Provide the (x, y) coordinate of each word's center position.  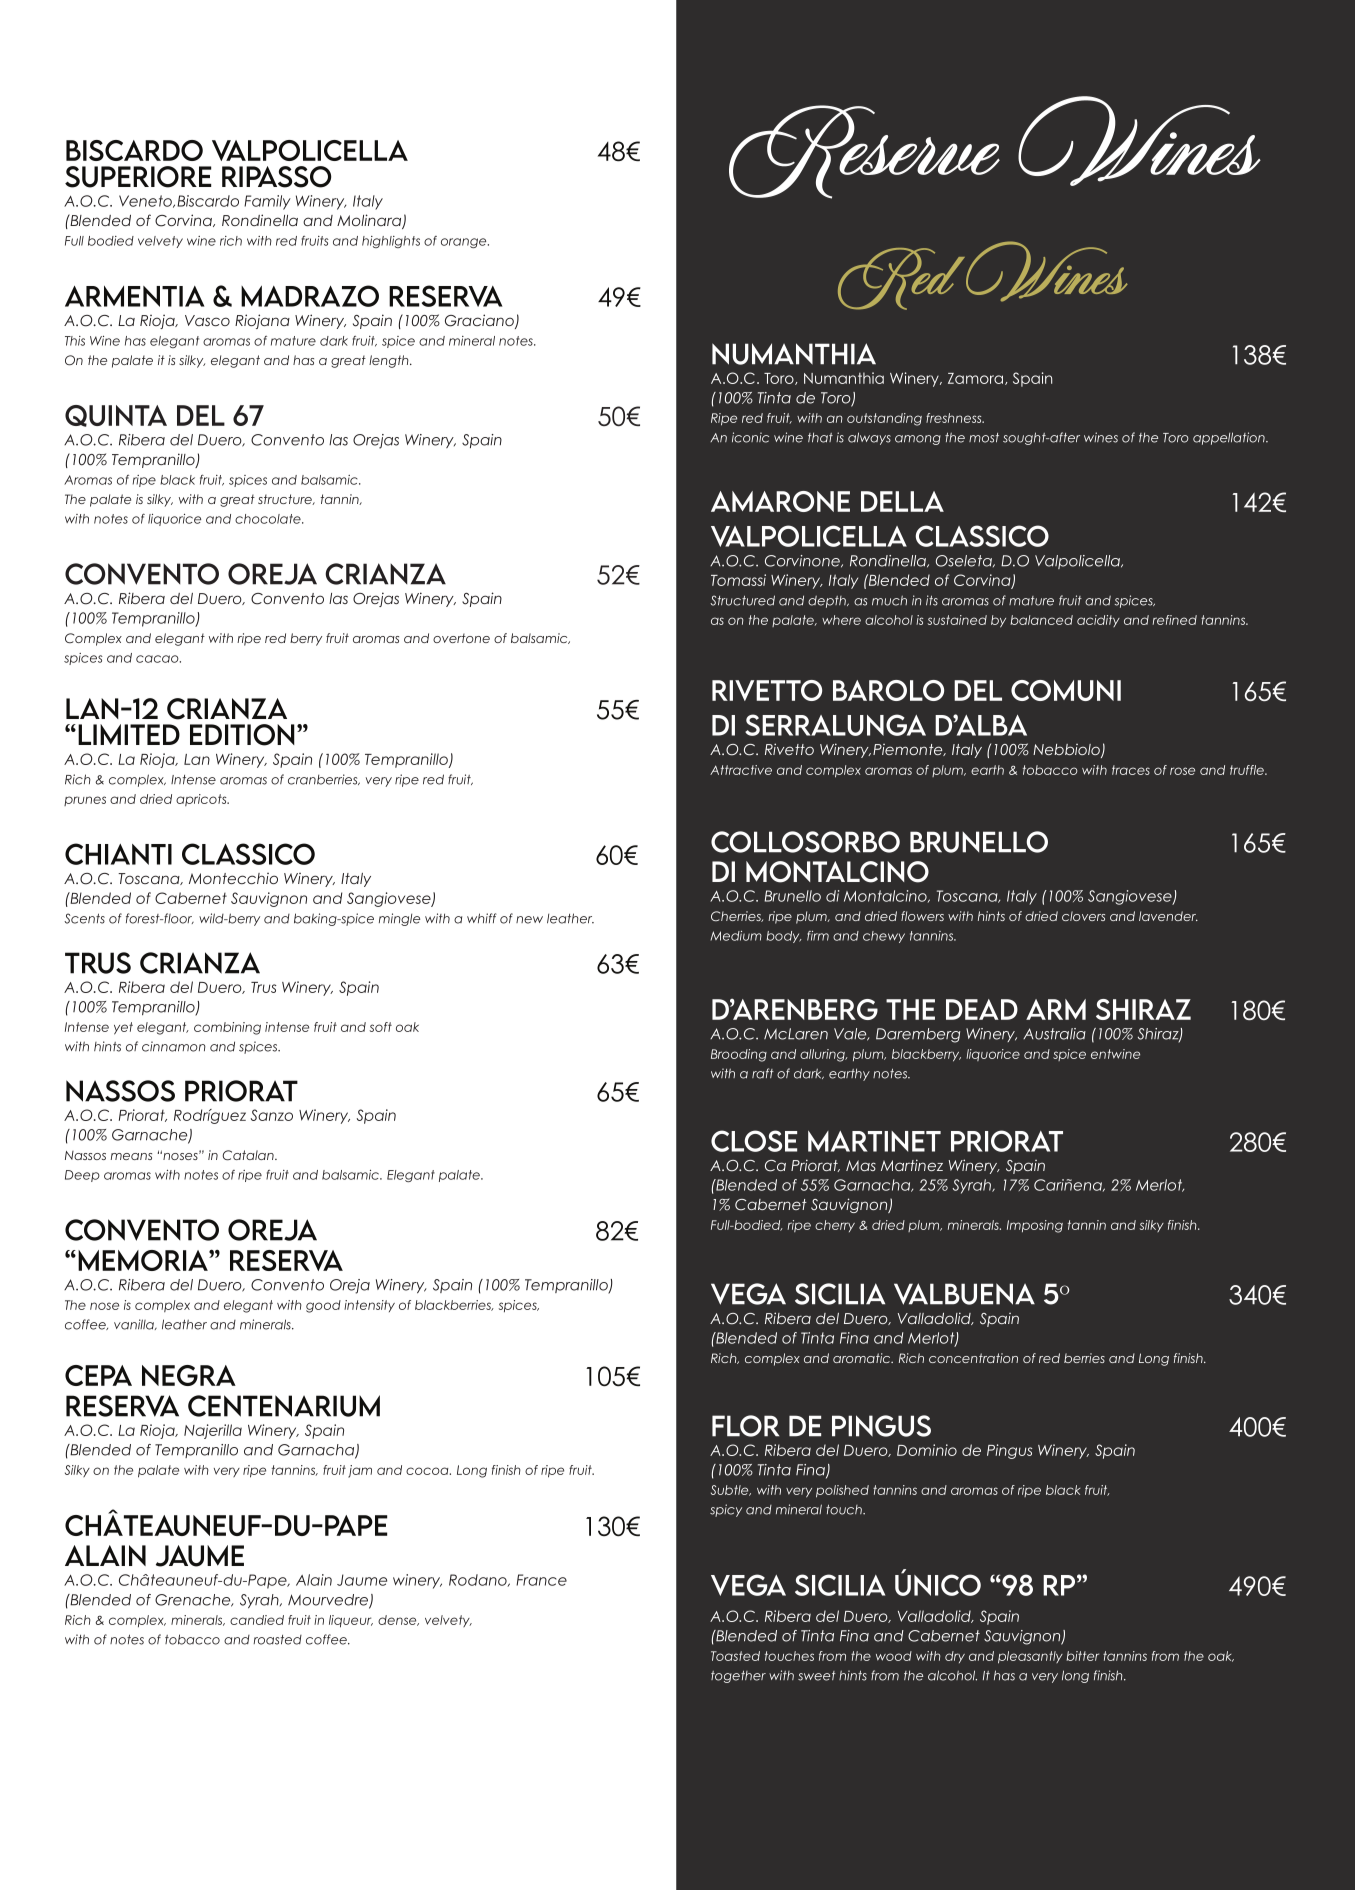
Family (267, 202)
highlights (391, 242)
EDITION (242, 735)
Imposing (1035, 1226)
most (984, 438)
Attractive (741, 770)
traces (1131, 770)
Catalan (249, 1155)
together (738, 1677)
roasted (277, 1640)
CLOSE (754, 1141)
